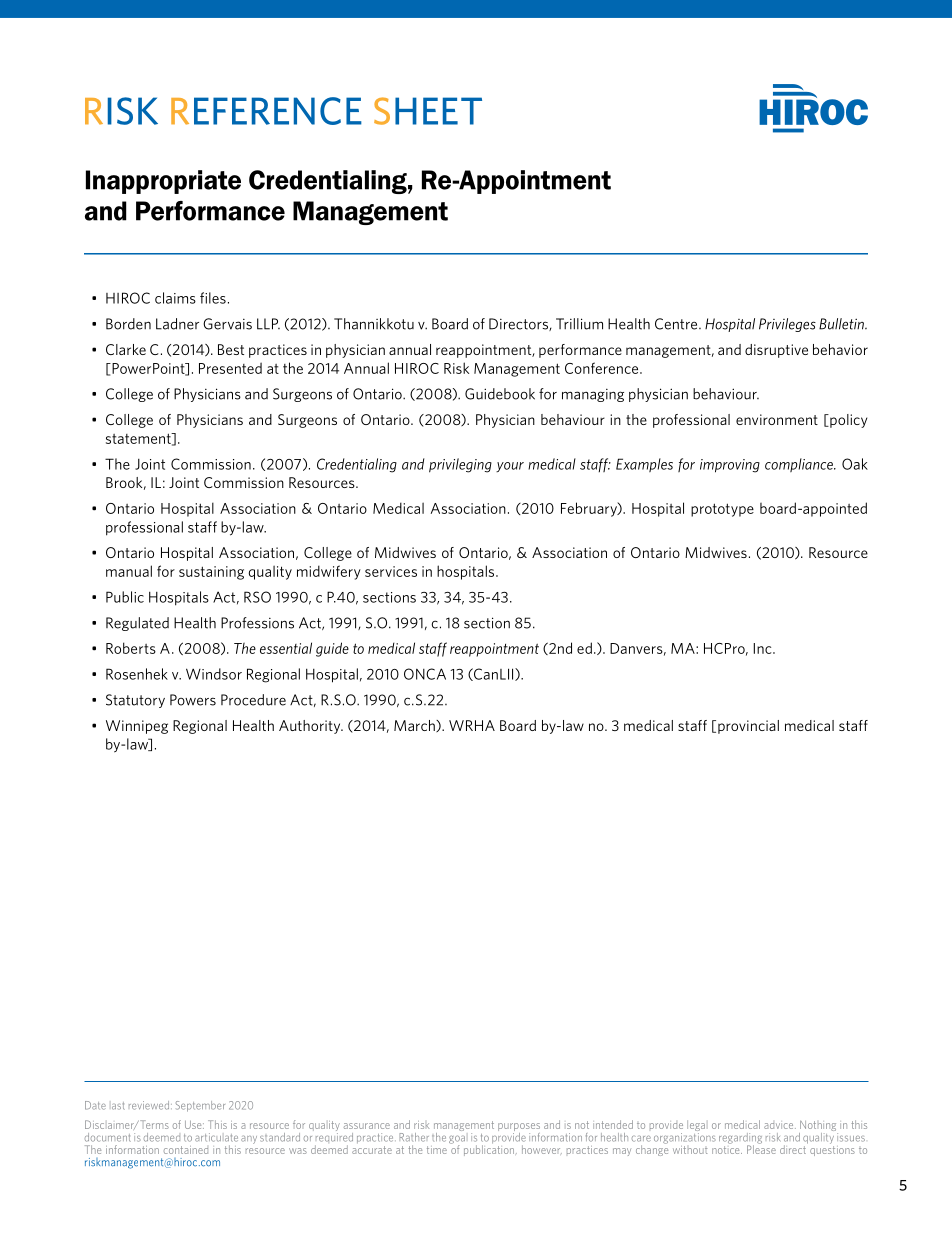 Image resolution: width=952 pixels, height=1233 pixels. What do you see at coordinates (163, 182) in the image?
I see `Inappropriate` at bounding box center [163, 182].
